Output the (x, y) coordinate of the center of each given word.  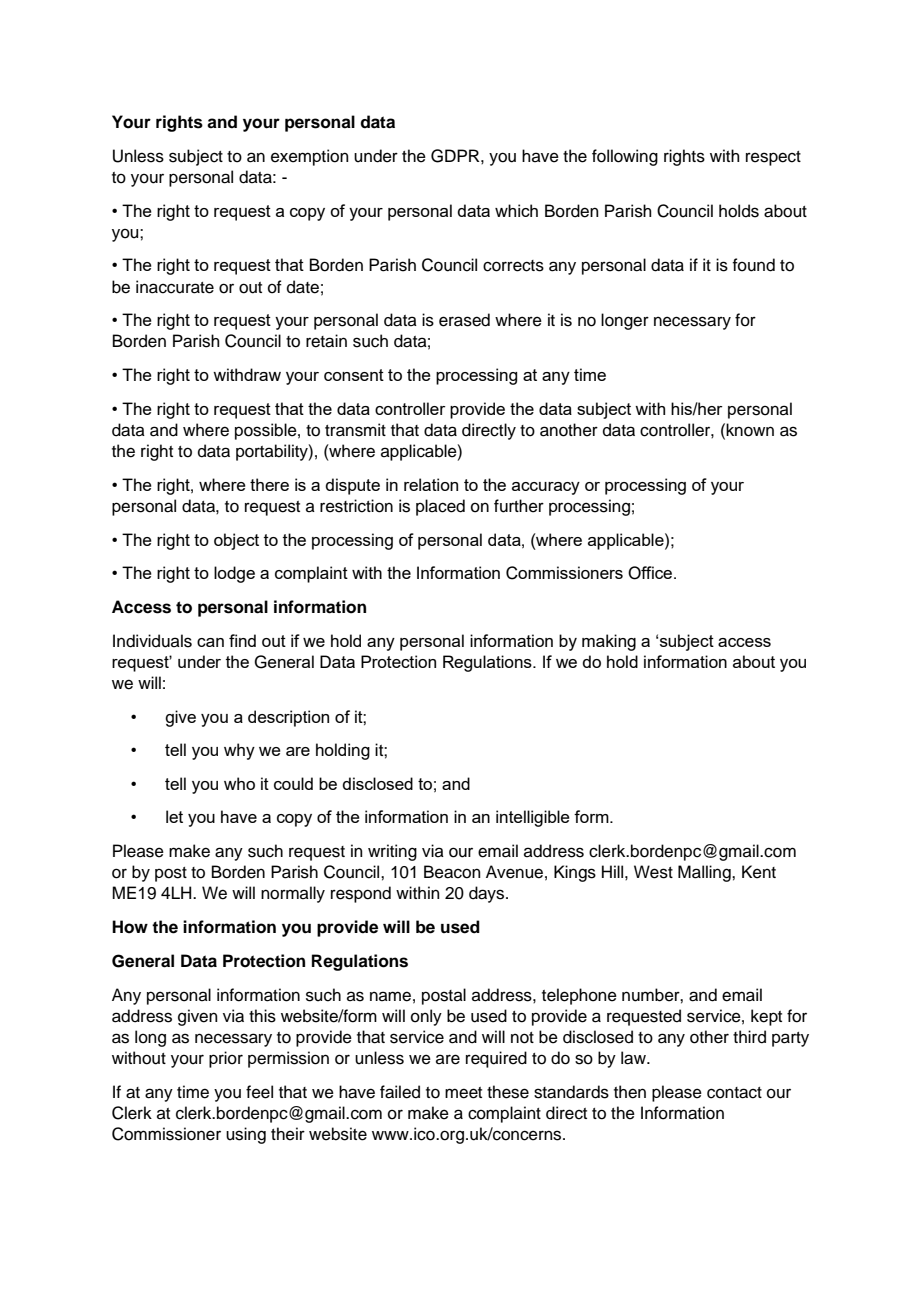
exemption (310, 157)
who (239, 783)
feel (259, 1092)
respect (773, 158)
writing (392, 852)
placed (440, 507)
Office (651, 573)
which (516, 210)
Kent (759, 872)
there (269, 484)
